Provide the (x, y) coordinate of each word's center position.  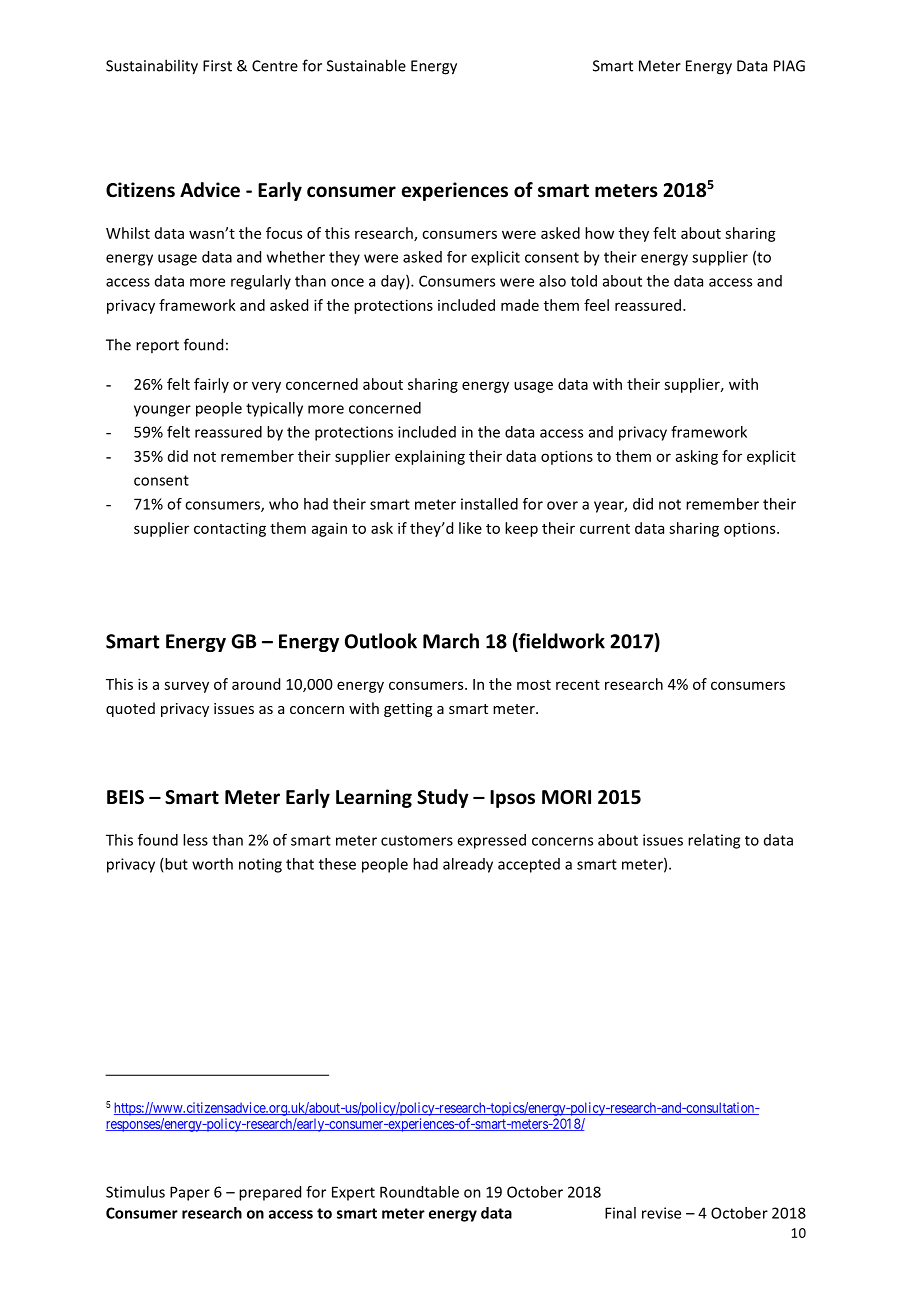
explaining (430, 457)
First (217, 66)
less (195, 840)
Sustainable (366, 65)
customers (417, 840)
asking (697, 457)
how (599, 233)
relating (714, 841)
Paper (190, 1193)
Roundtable (419, 1192)
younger (162, 411)
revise (661, 1213)
